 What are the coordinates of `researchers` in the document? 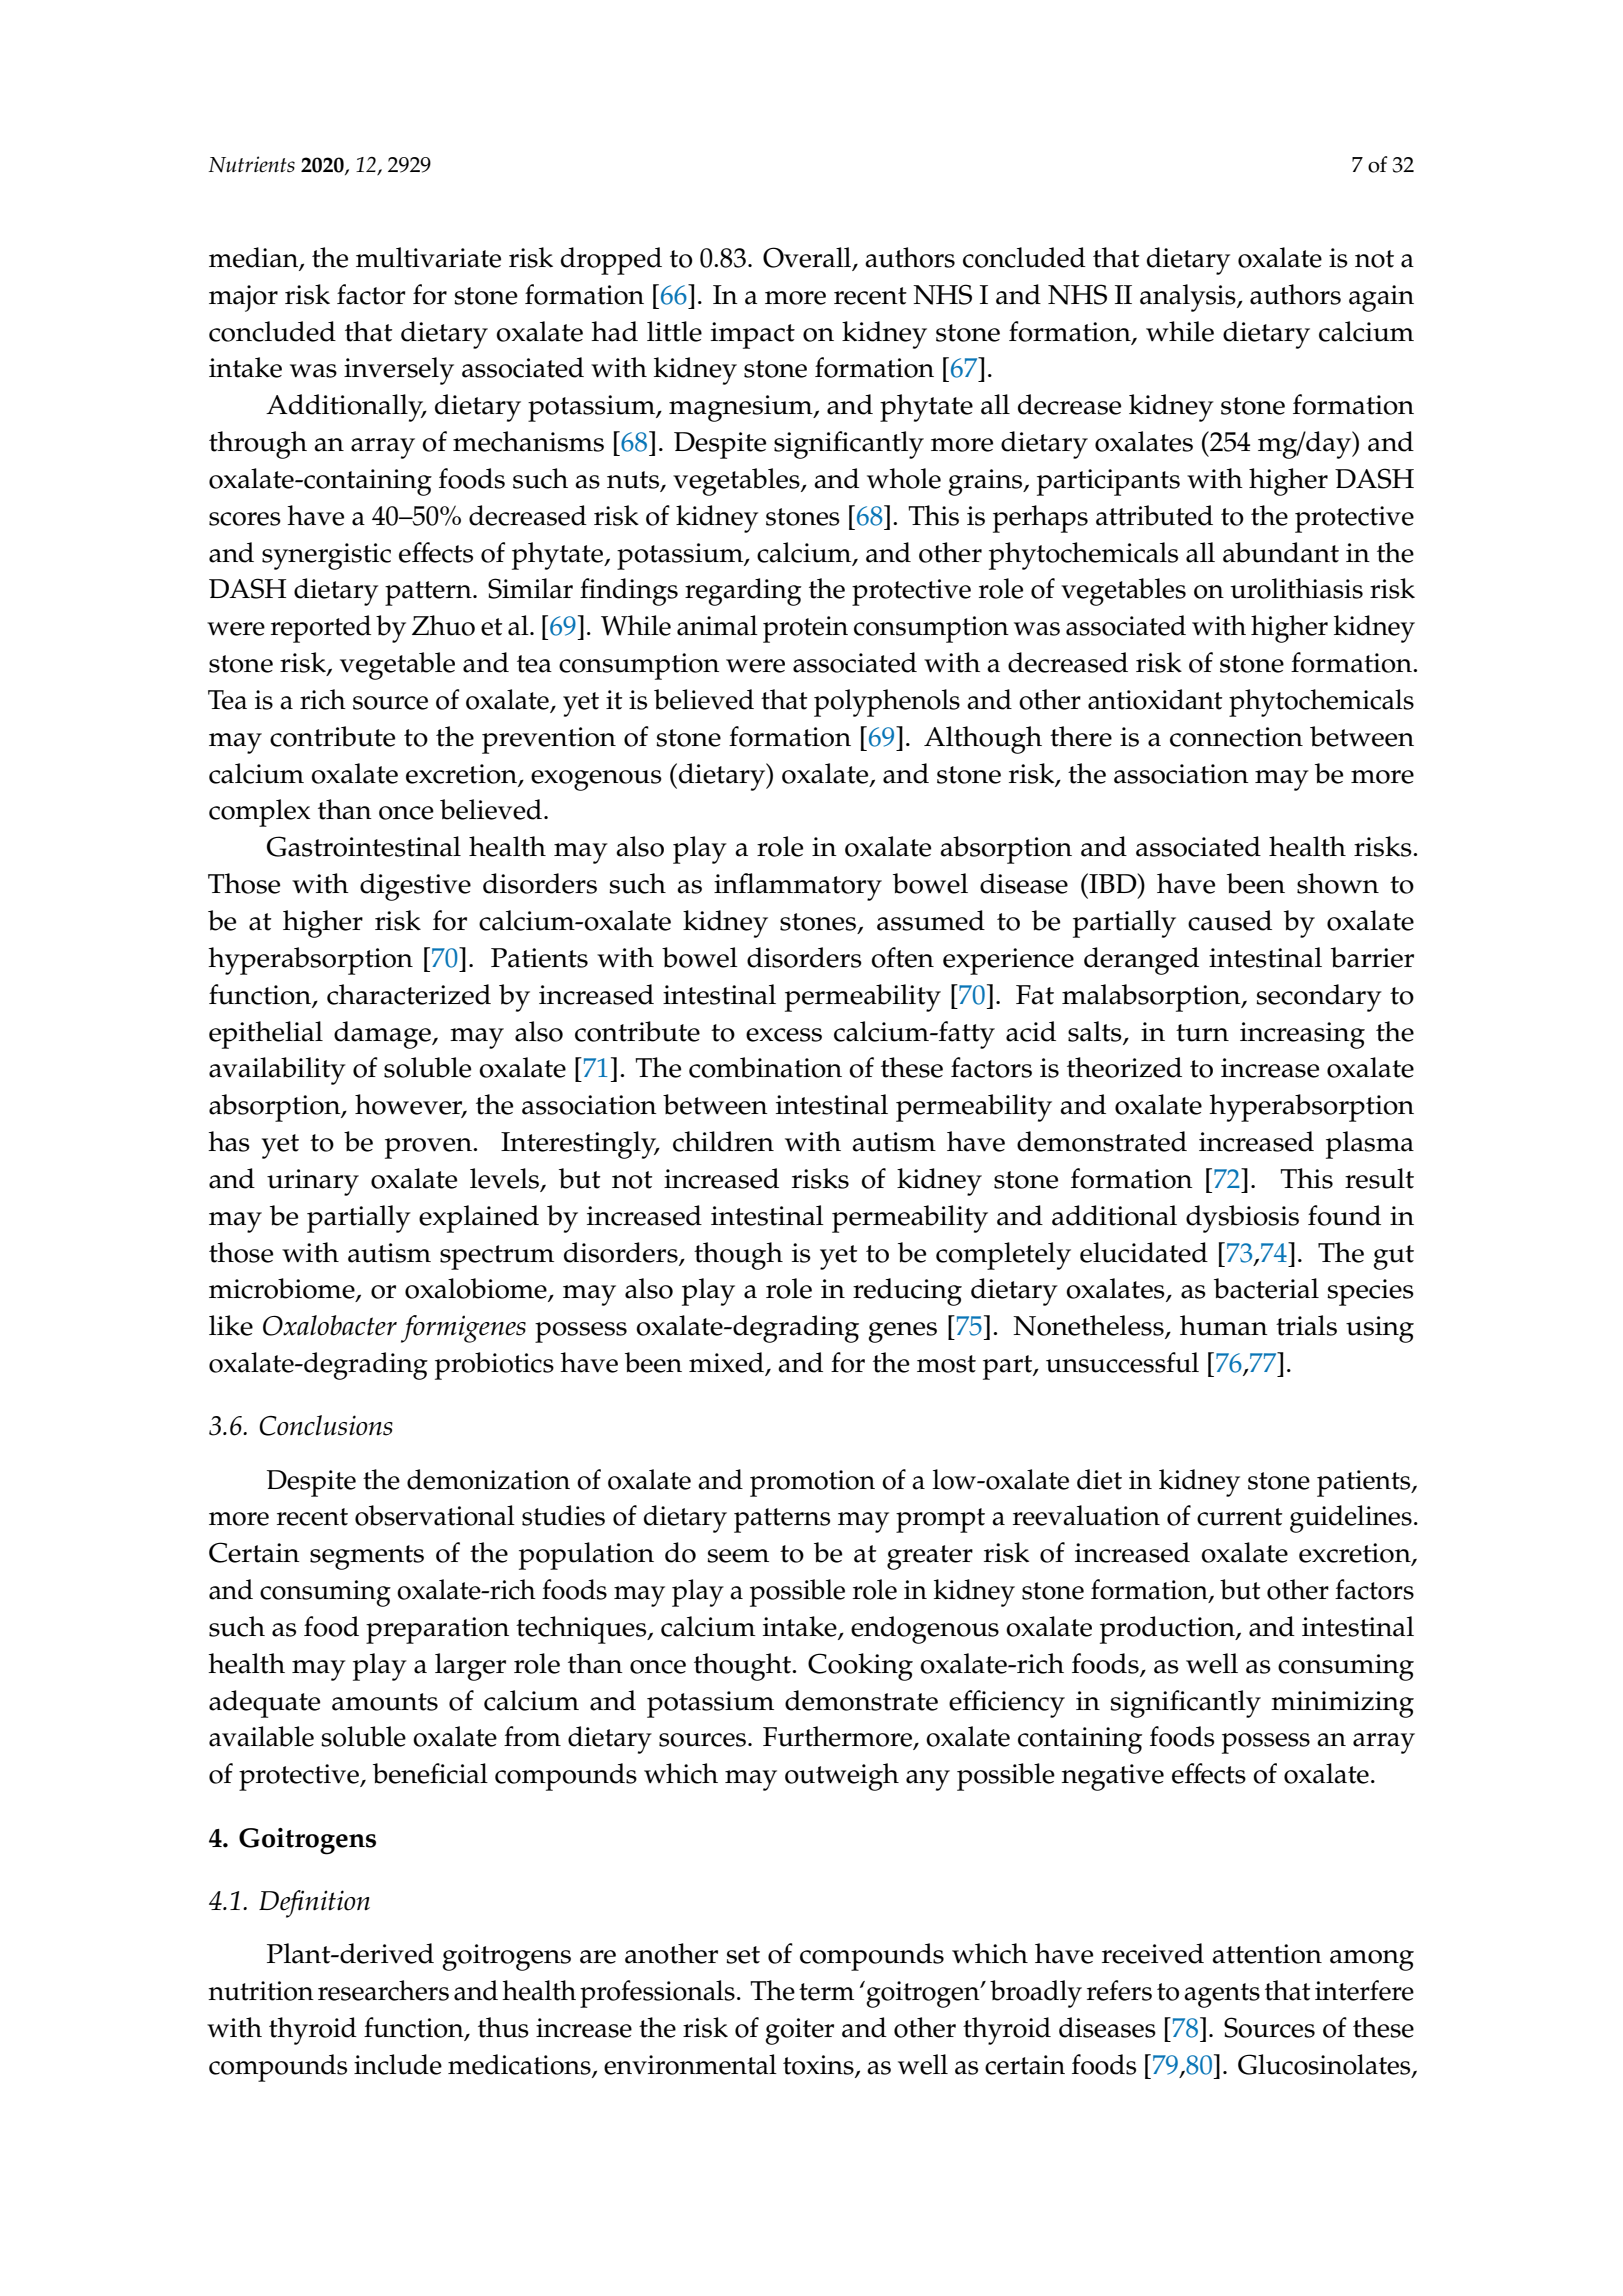 It's located at (383, 1990).
